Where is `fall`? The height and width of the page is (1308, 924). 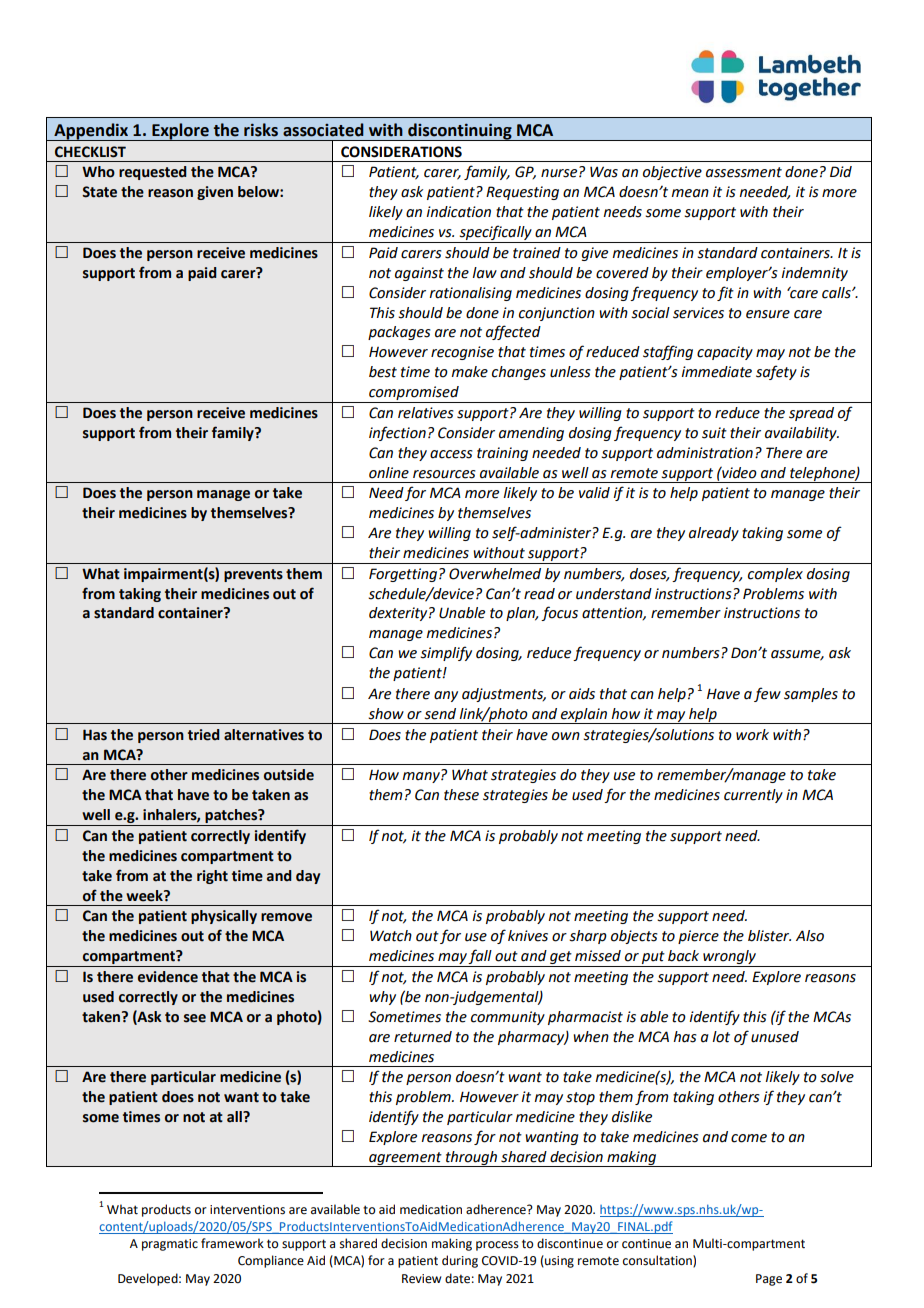
fall is located at coordinates (480, 958).
